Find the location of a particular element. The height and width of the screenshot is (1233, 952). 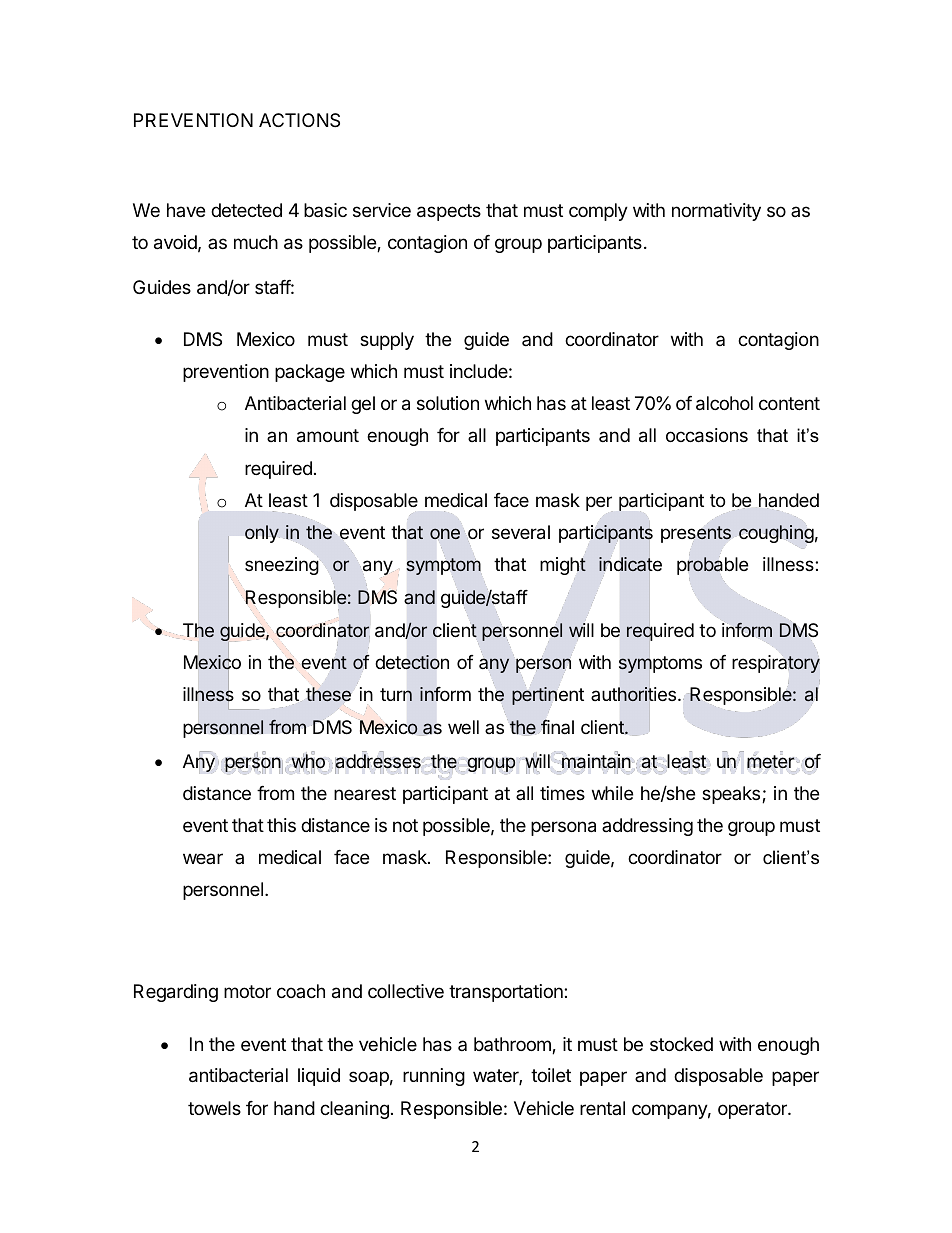

ACTIONS is located at coordinates (299, 120).
